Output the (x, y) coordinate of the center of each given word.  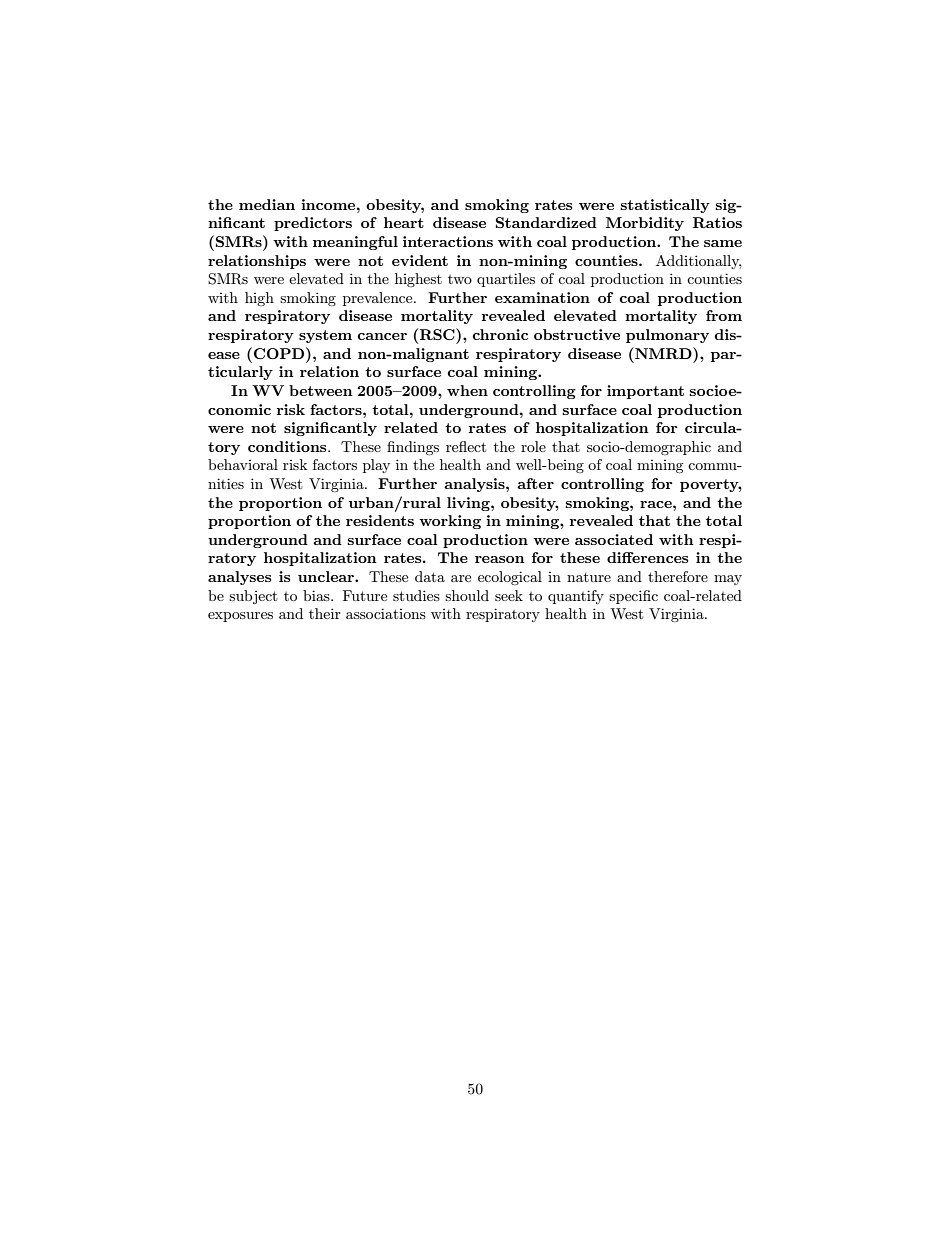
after (535, 483)
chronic (500, 334)
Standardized (546, 222)
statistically (665, 206)
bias (317, 595)
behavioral (243, 464)
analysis (475, 485)
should (467, 595)
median (267, 204)
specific (633, 597)
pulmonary (667, 336)
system (325, 336)
